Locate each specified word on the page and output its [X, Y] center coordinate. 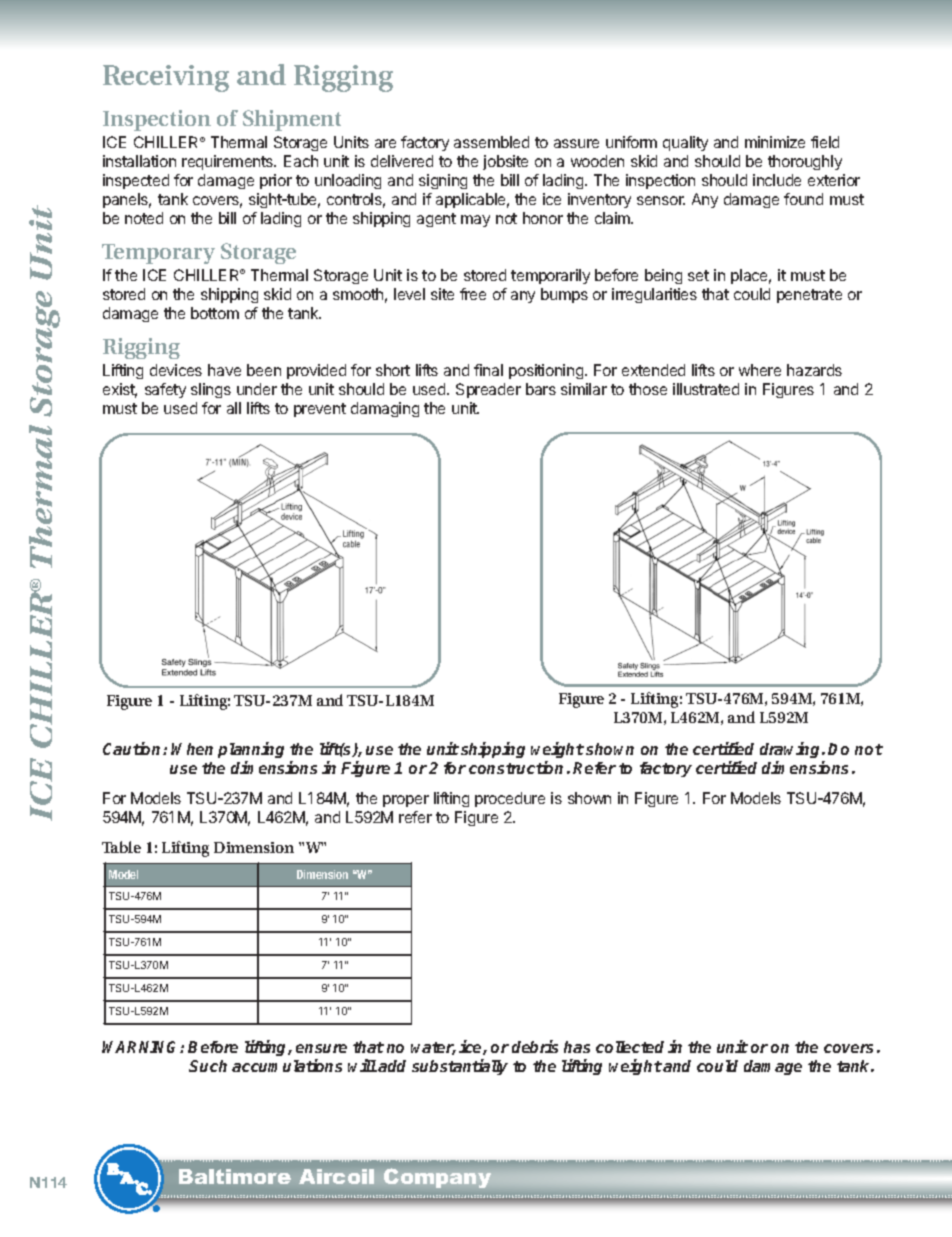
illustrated [706, 389]
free [473, 294]
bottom [215, 313]
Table [121, 847]
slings [211, 390]
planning [251, 750]
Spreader [488, 390]
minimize [775, 142]
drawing [791, 750]
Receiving [166, 78]
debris [535, 1046]
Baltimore [235, 1176]
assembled [491, 142]
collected [630, 1047]
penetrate [809, 296]
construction [516, 767]
